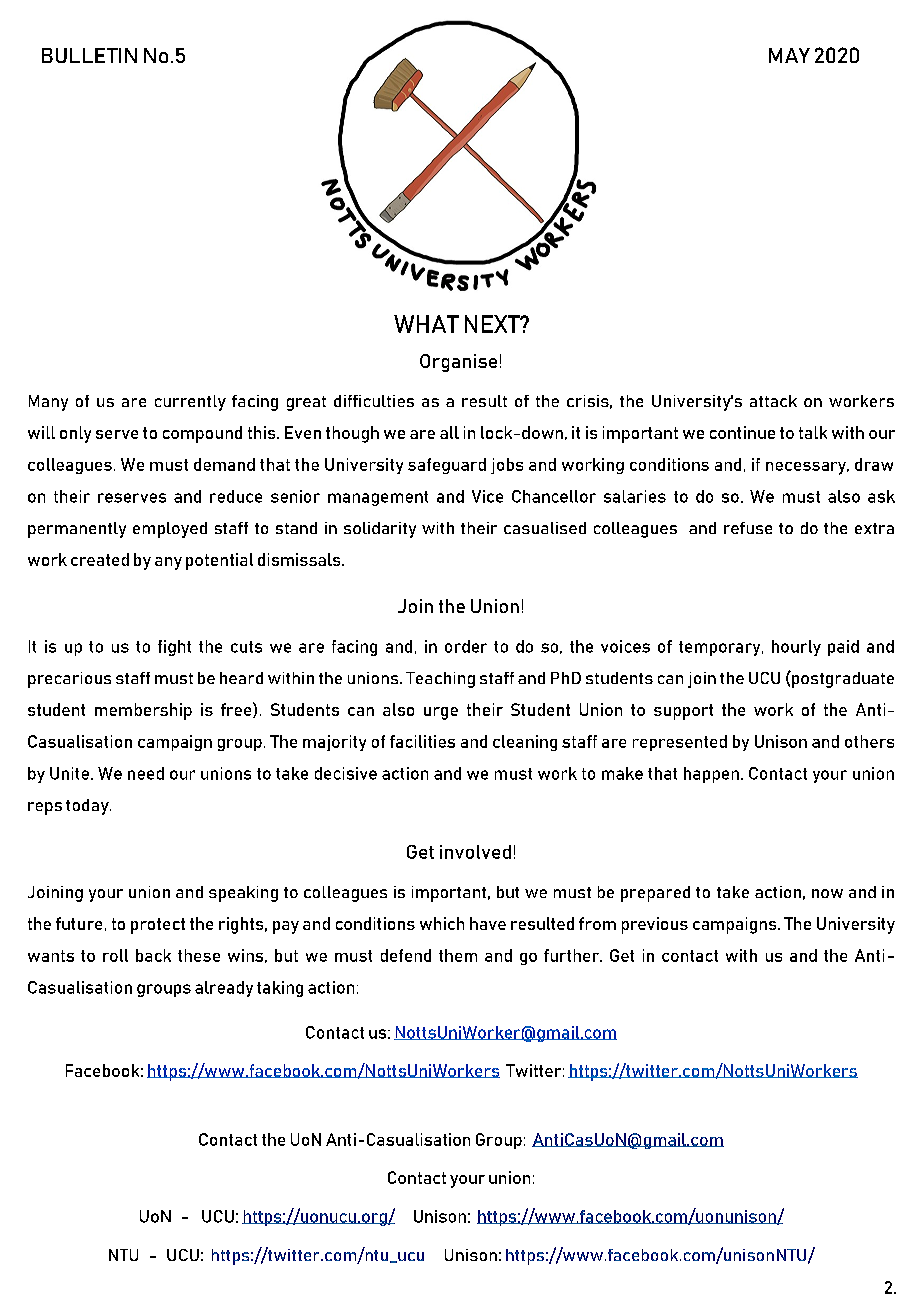 The image size is (924, 1313). I want to click on fight, so click(174, 648).
